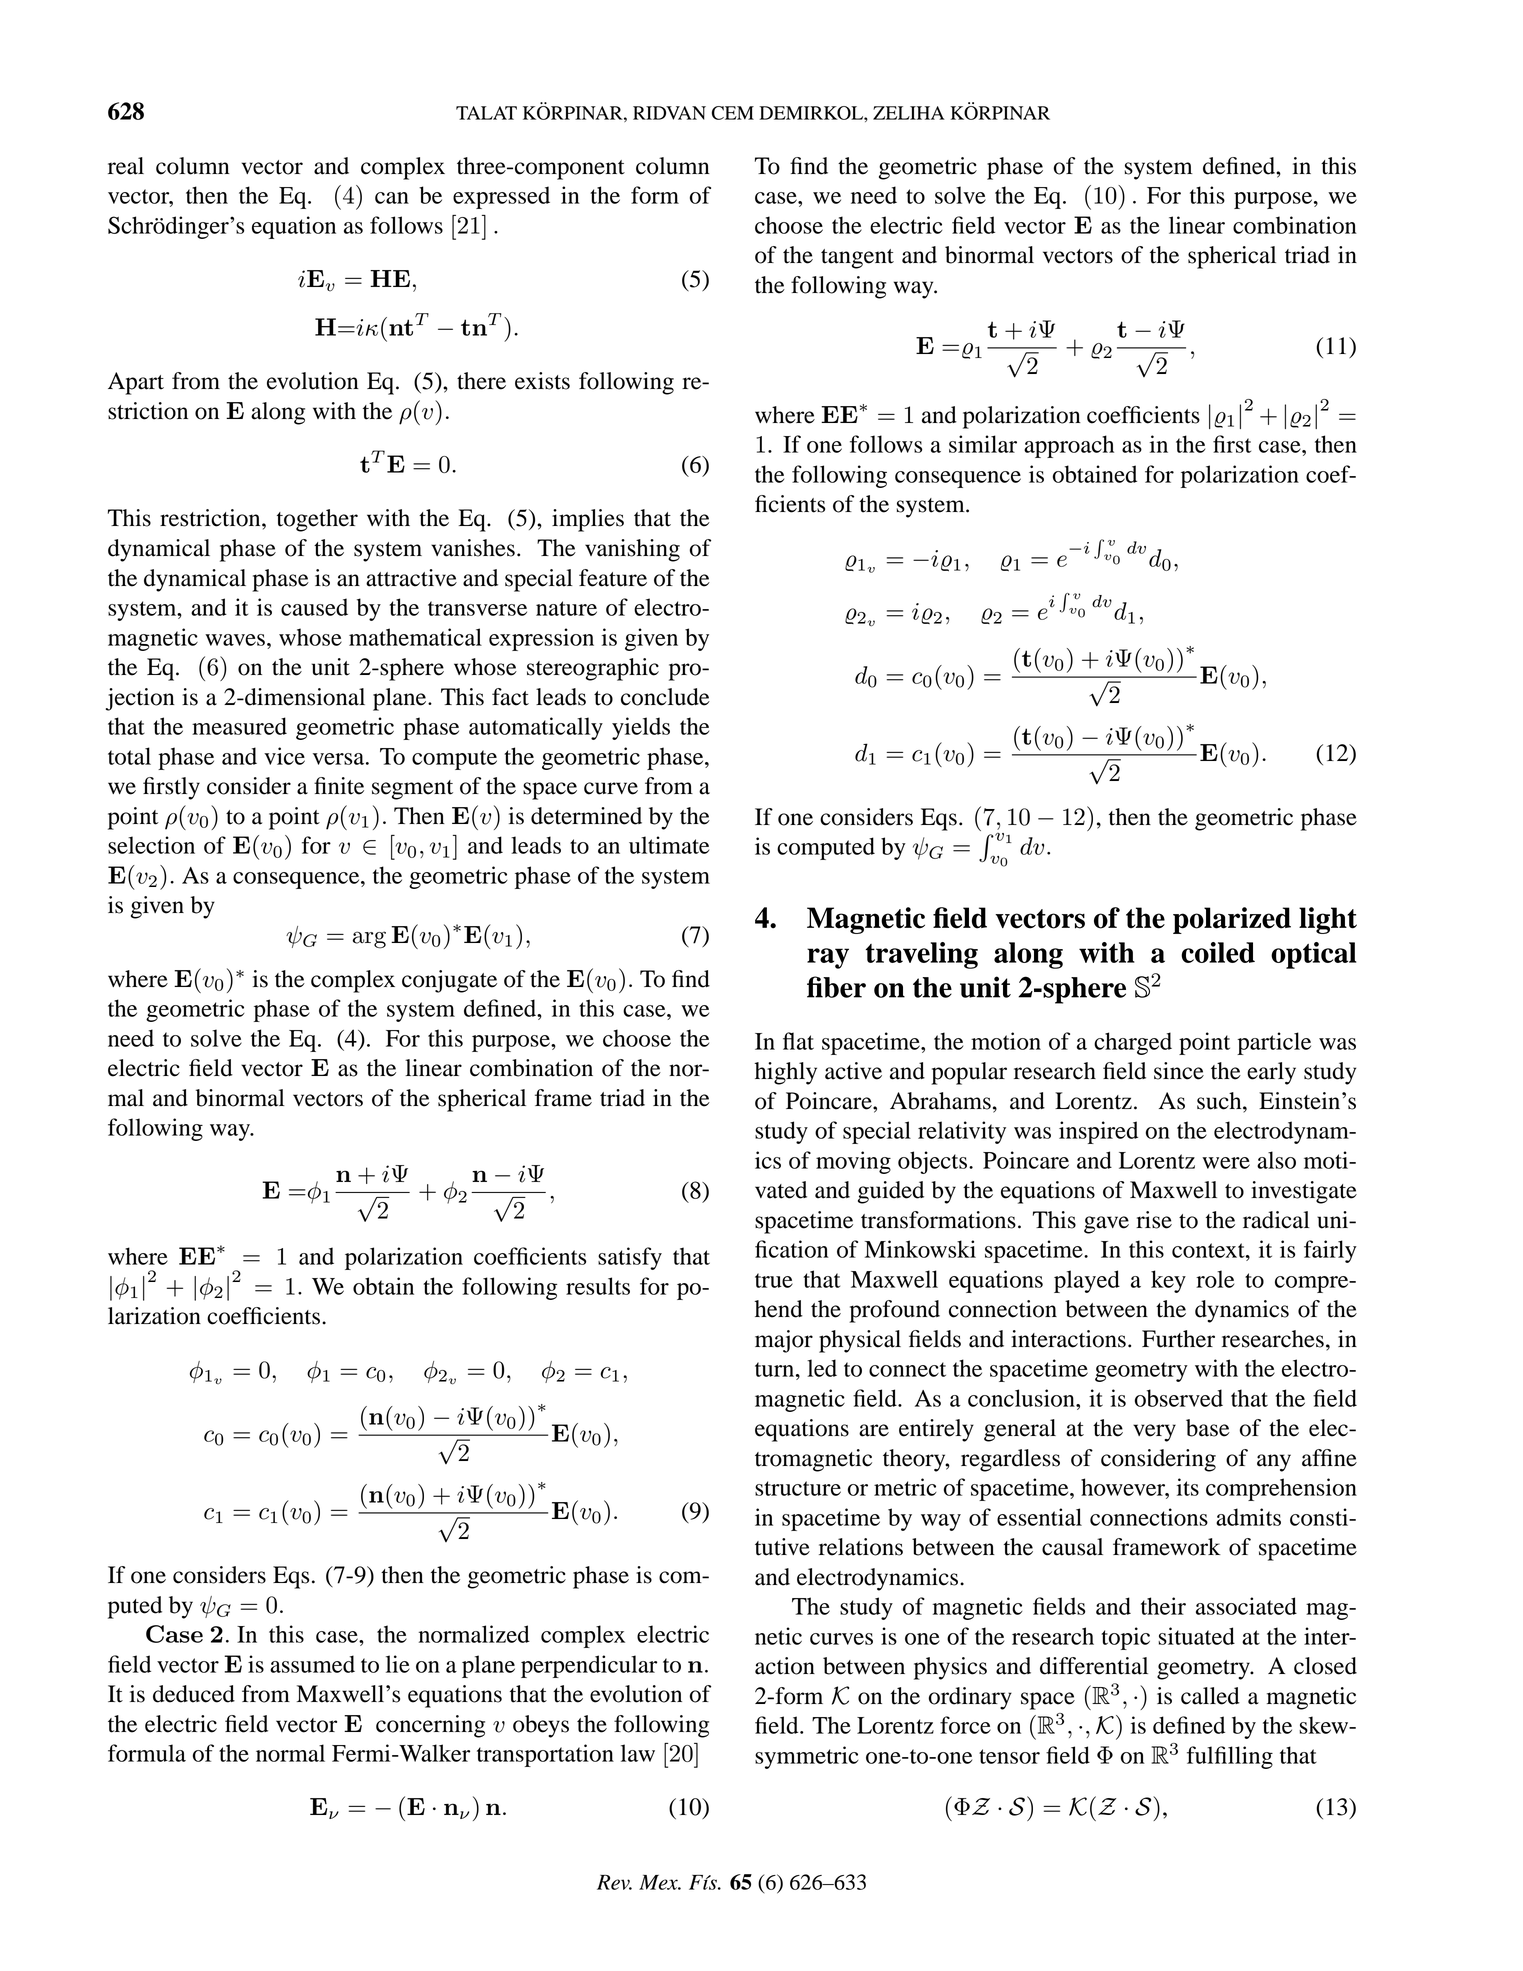 Image resolution: width=1523 pixels, height=1971 pixels. What do you see at coordinates (239, 726) in the image?
I see `measured` at bounding box center [239, 726].
